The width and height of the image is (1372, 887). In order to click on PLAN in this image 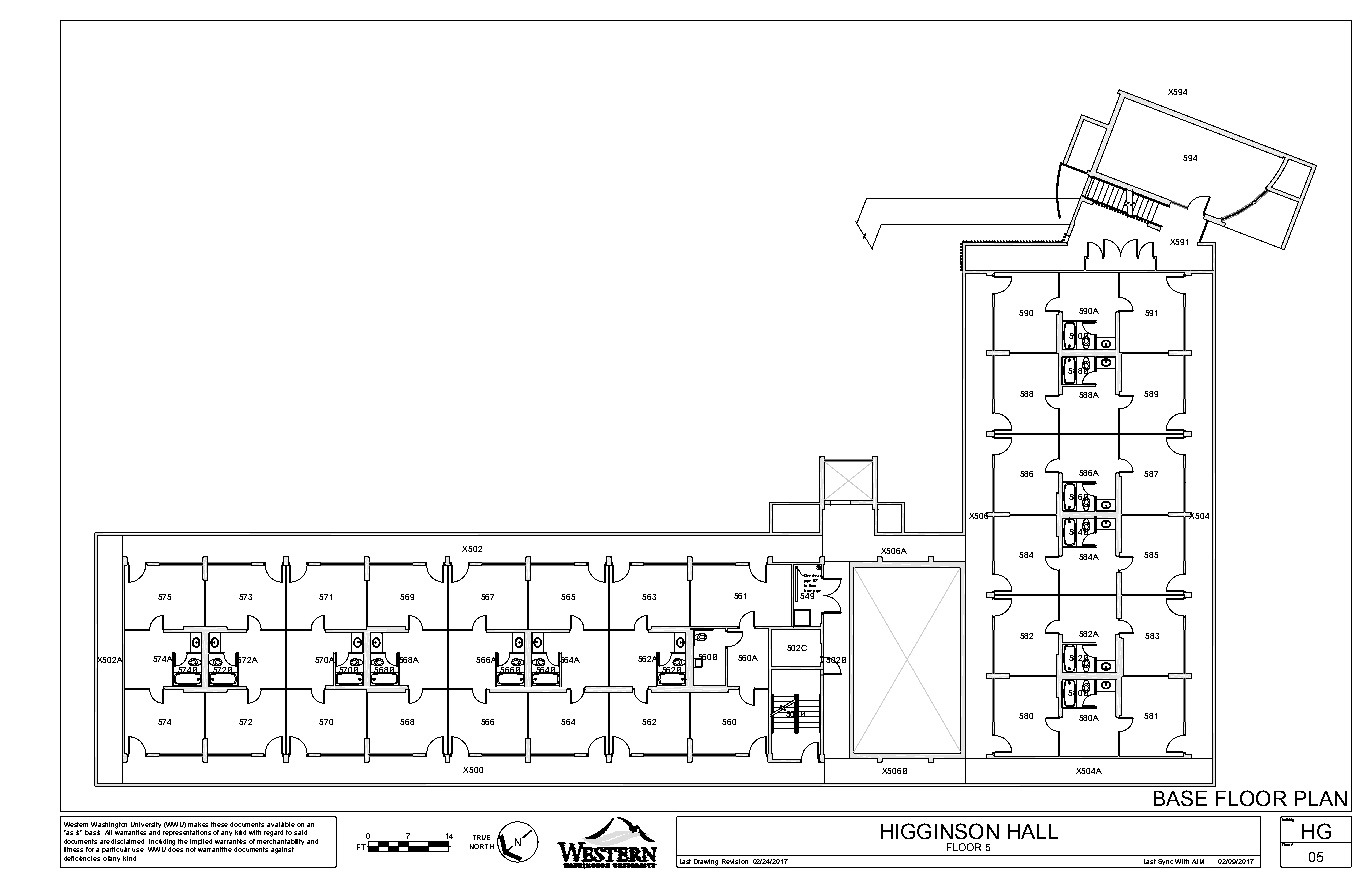, I will do `click(1321, 798)`.
